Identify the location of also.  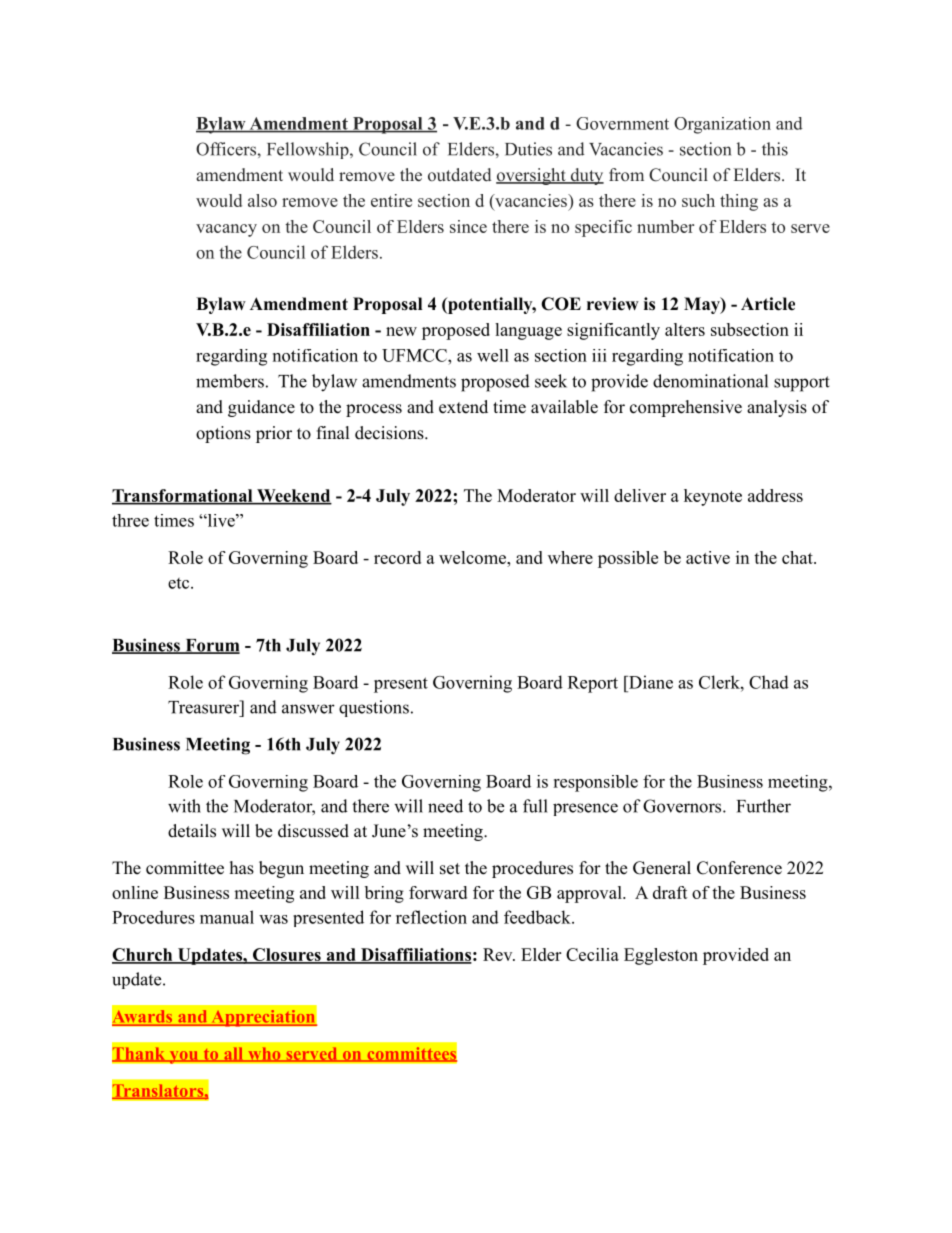
(262, 200).
